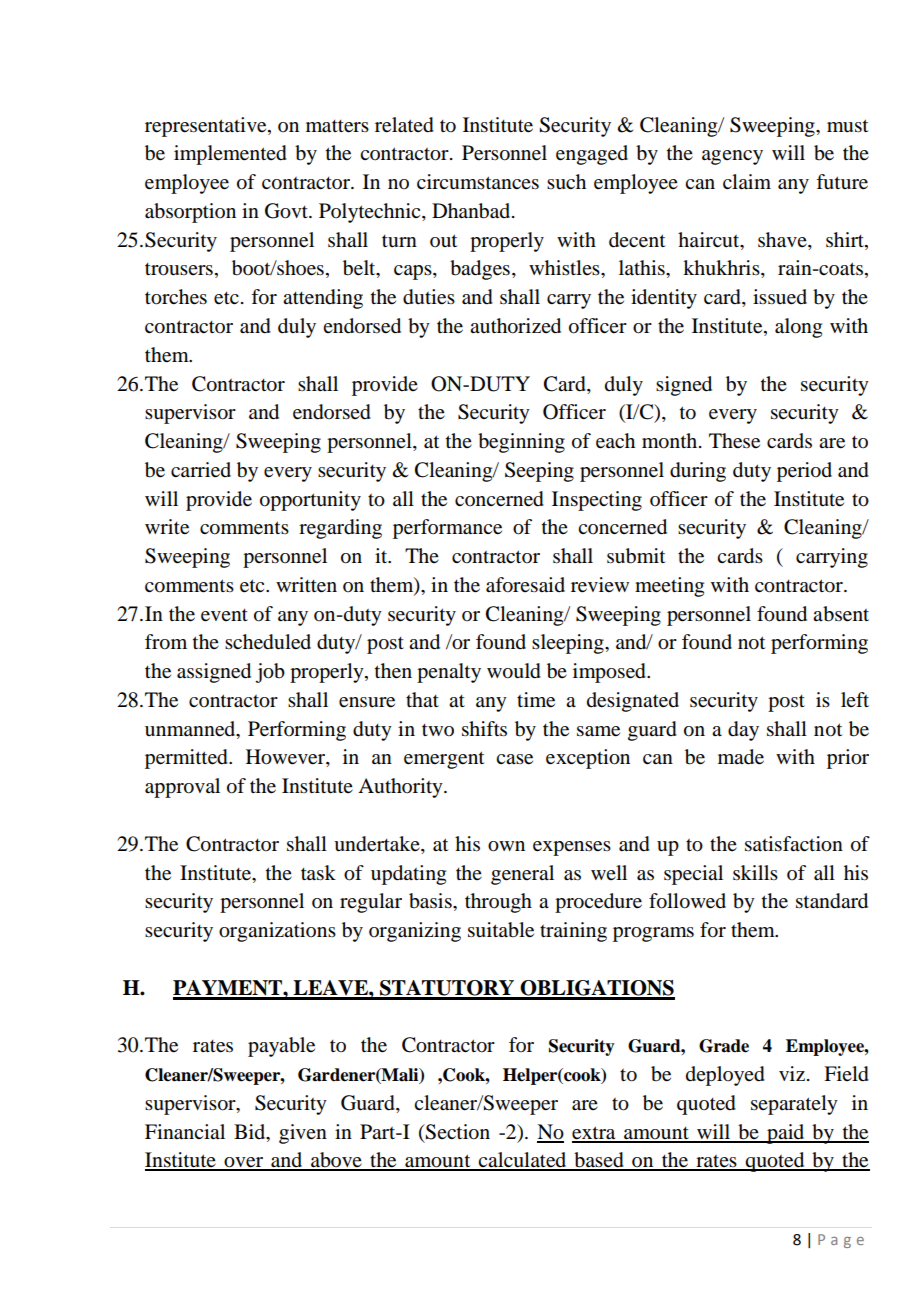  I want to click on calculated, so click(523, 1161).
